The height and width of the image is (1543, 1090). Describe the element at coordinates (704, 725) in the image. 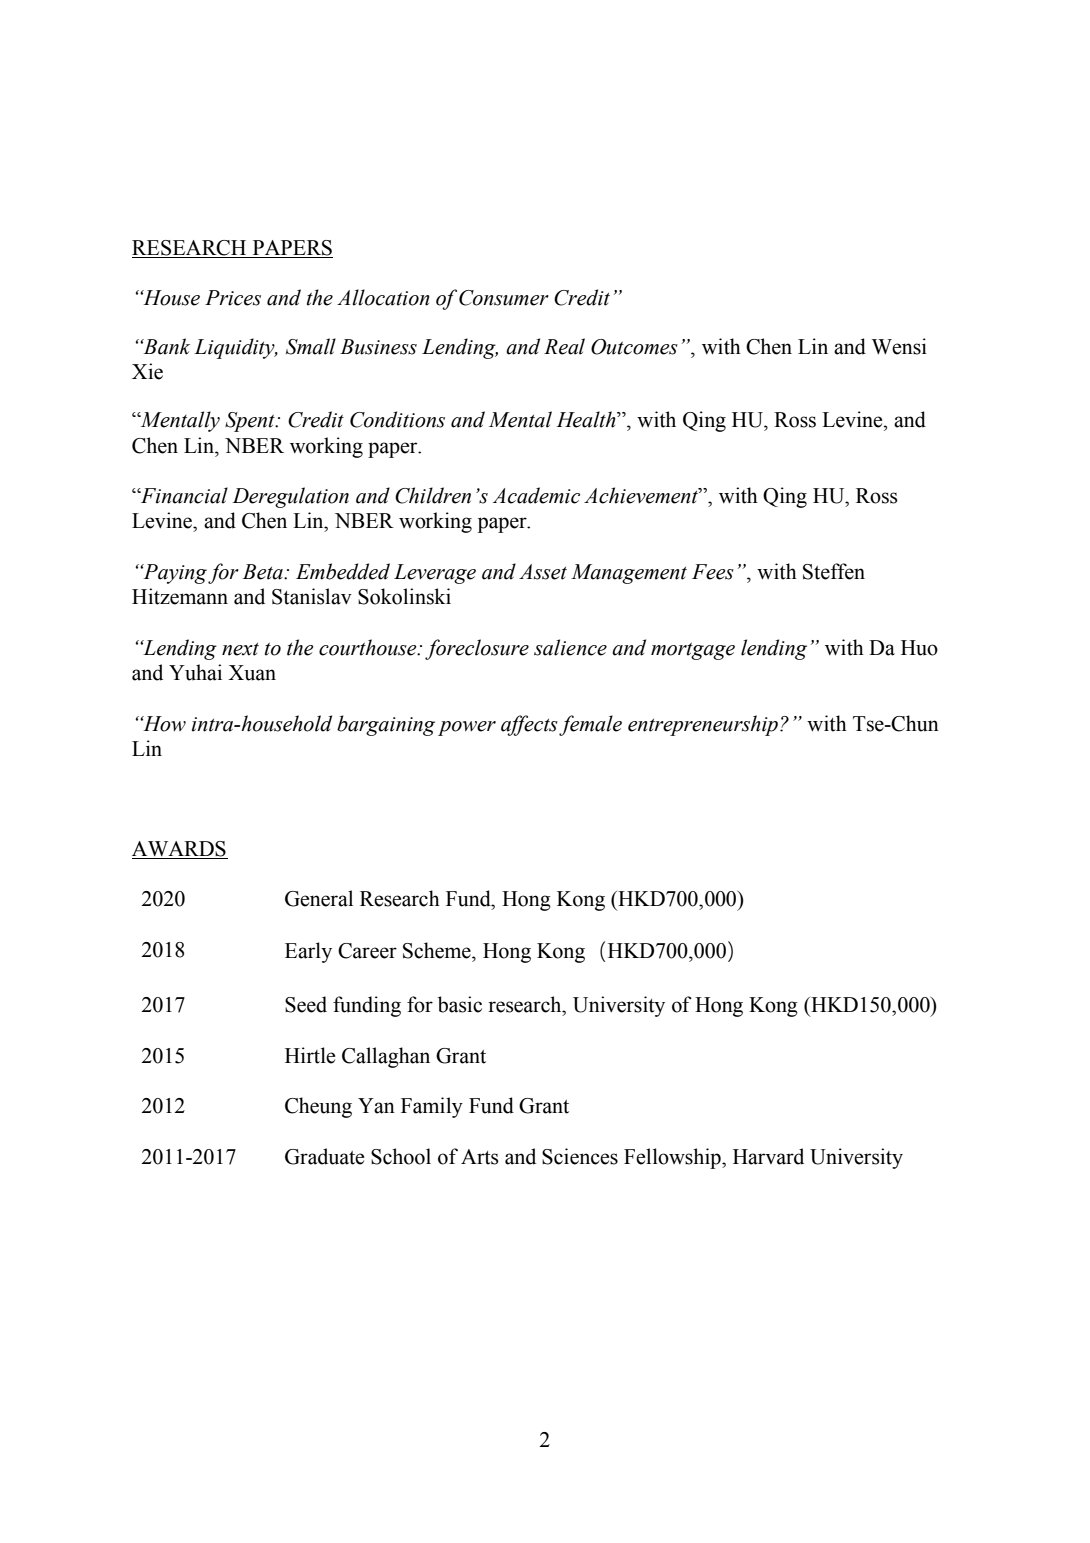

I see `entrepreneurship` at that location.
